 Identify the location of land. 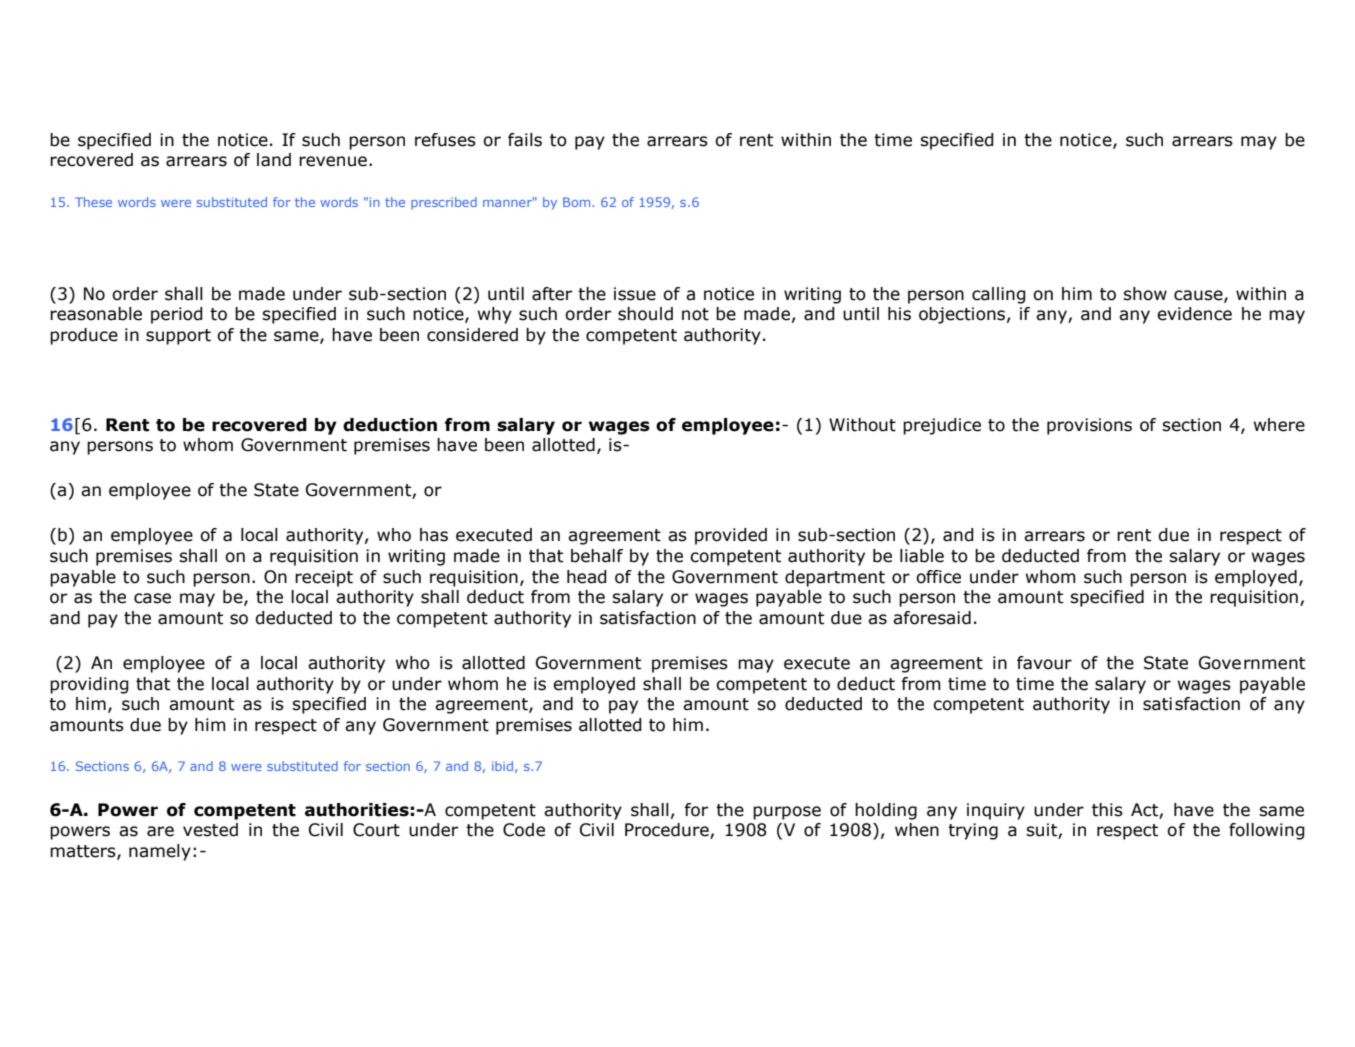
(274, 160).
